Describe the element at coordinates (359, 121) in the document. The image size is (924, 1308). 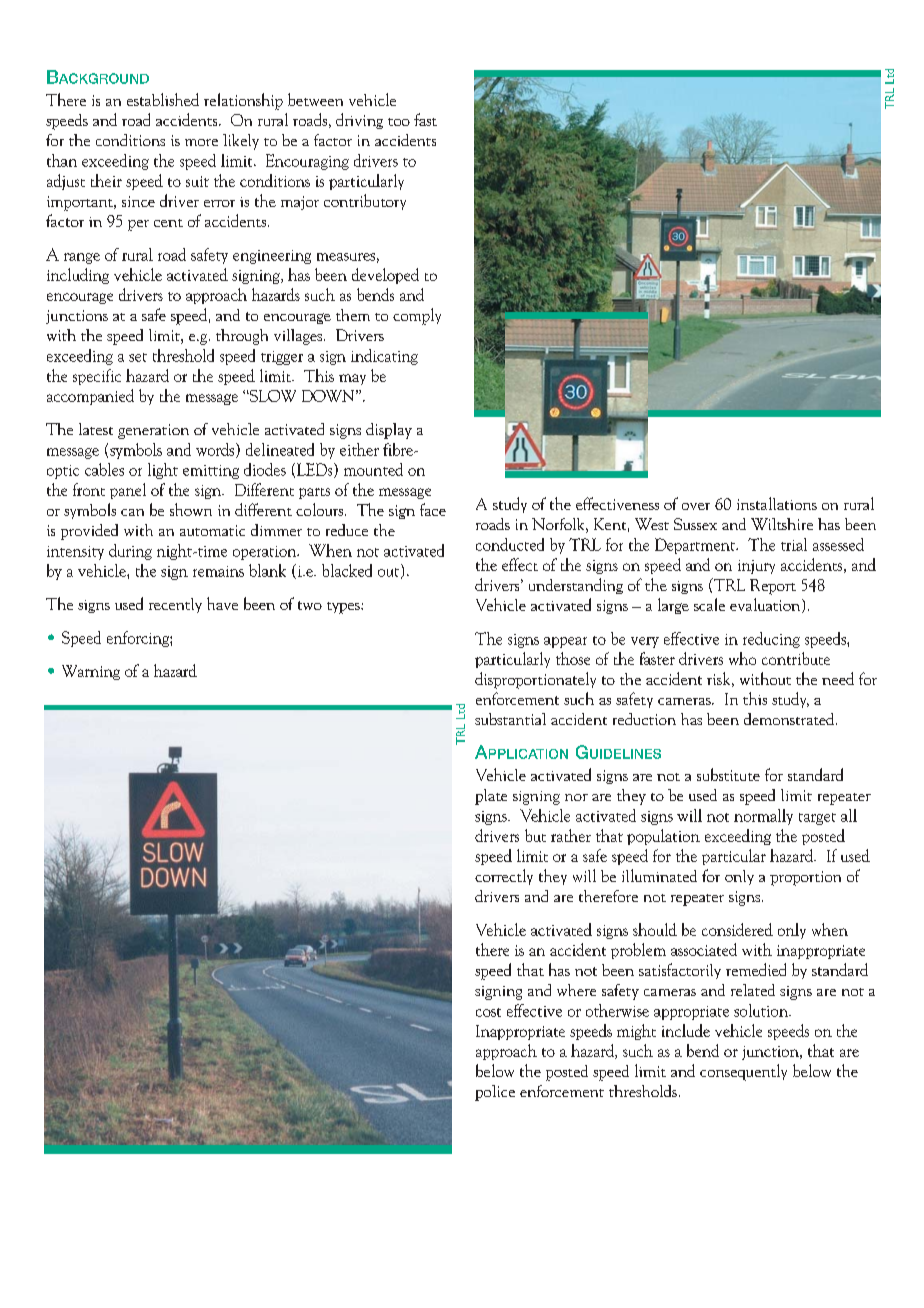
I see `driving` at that location.
